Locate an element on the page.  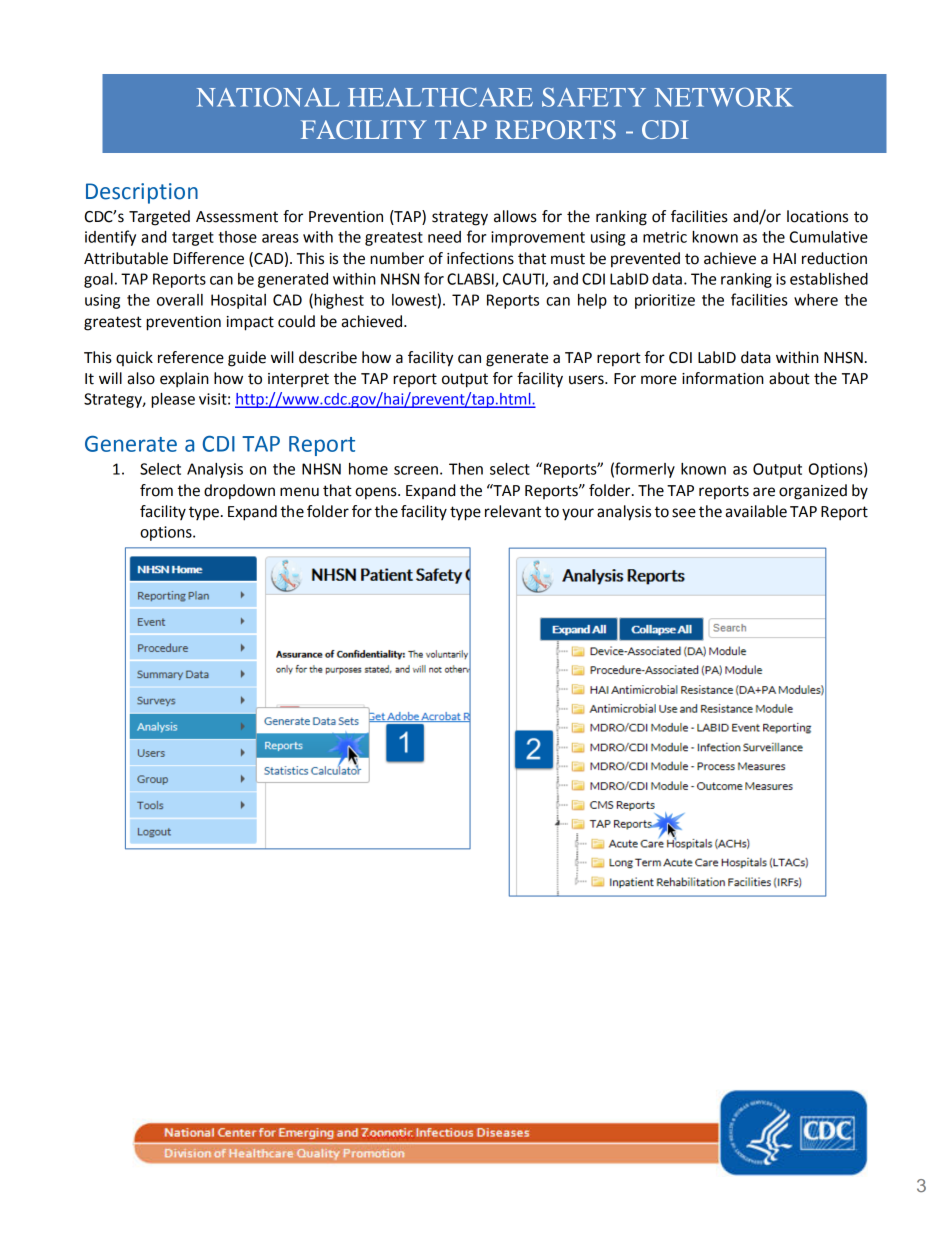
from is located at coordinates (156, 490).
